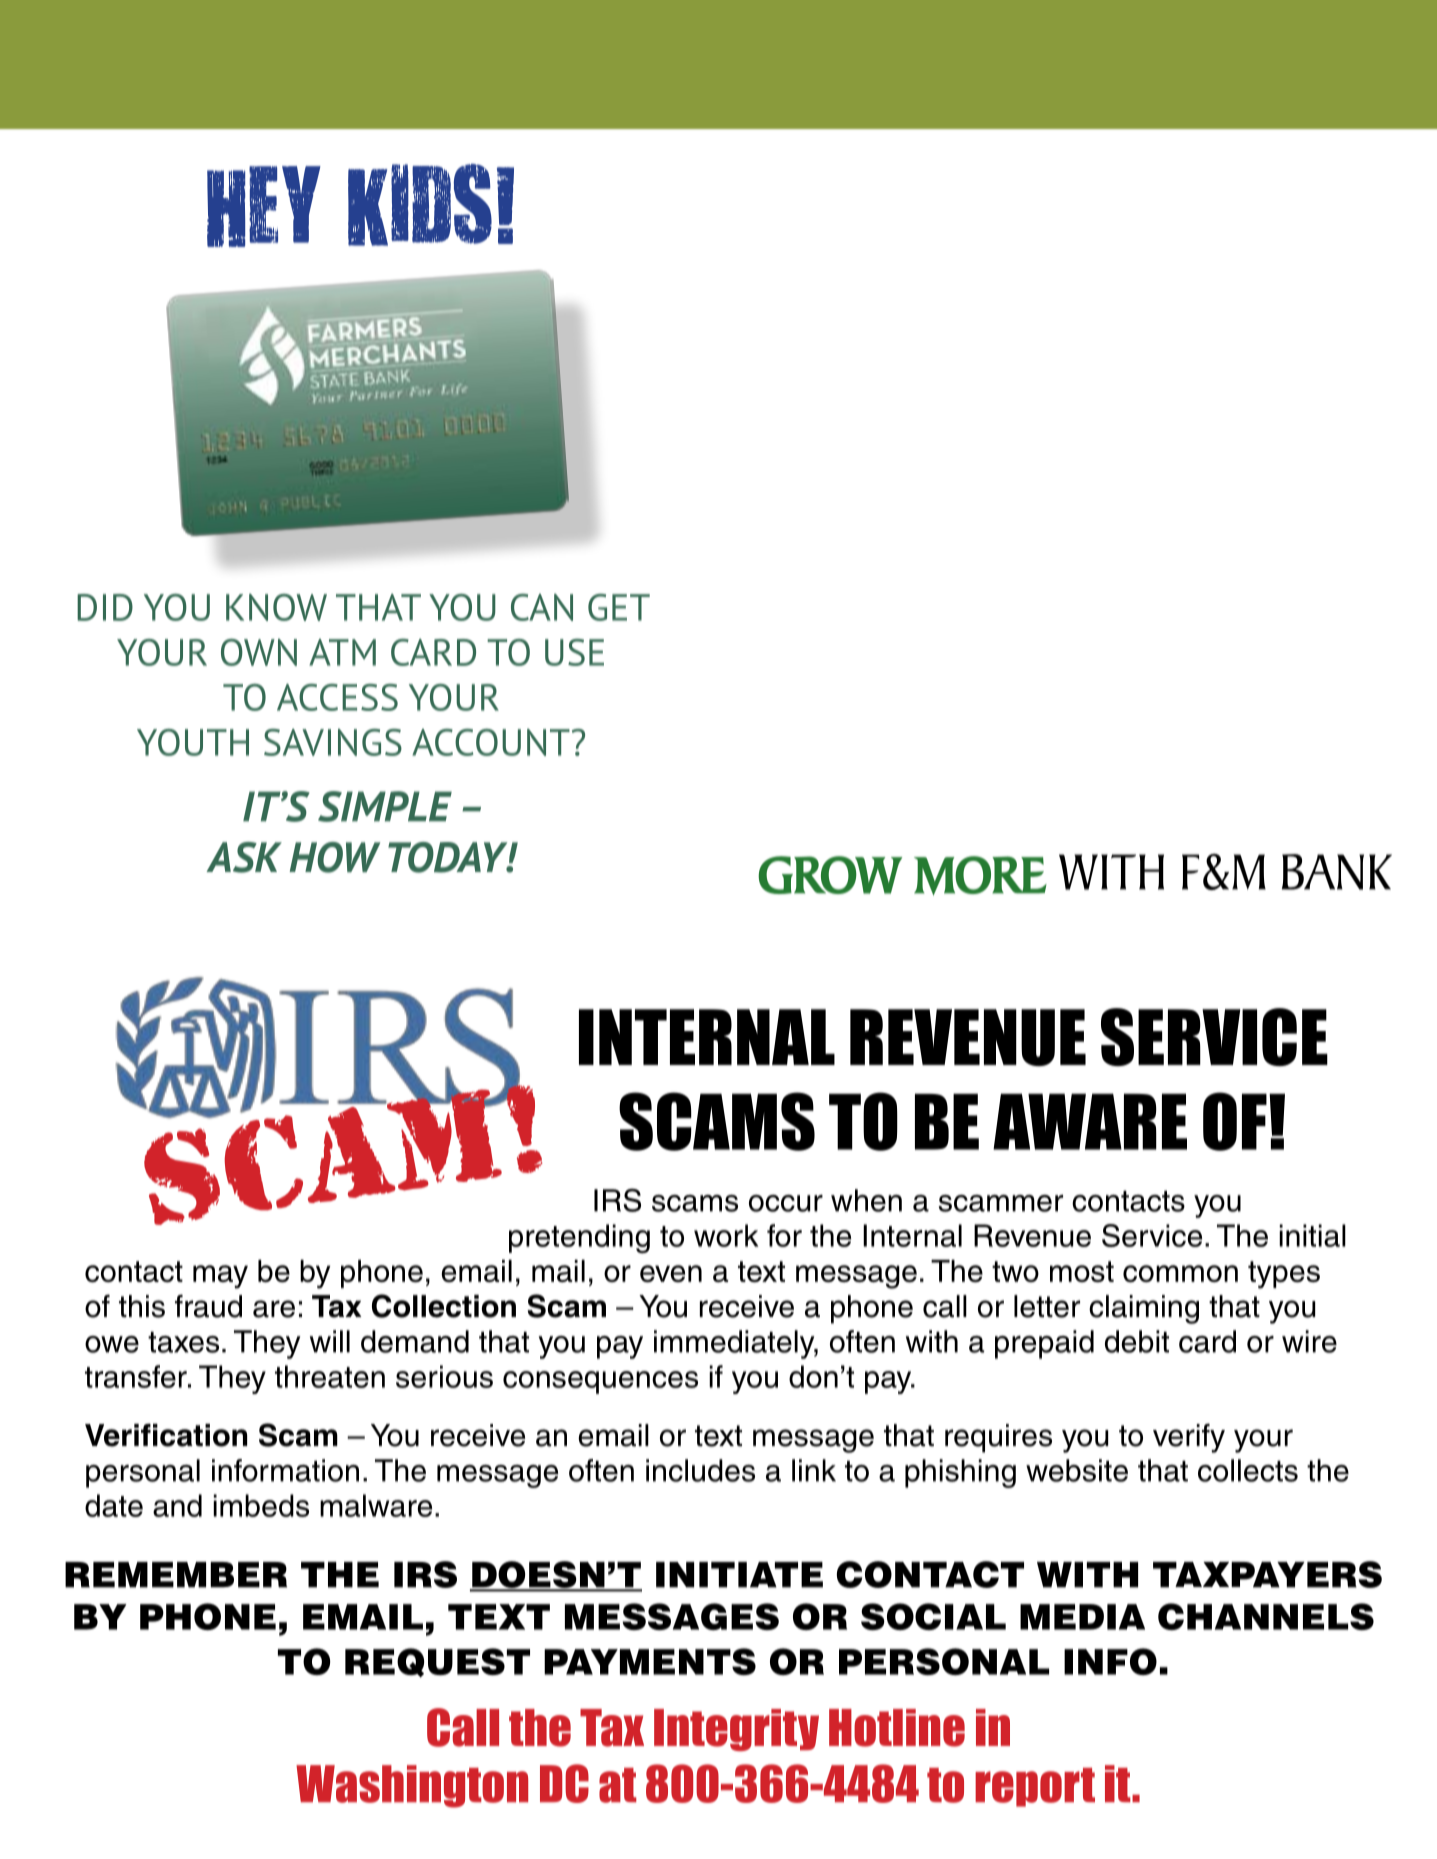 The height and width of the page is (1859, 1437). Describe the element at coordinates (786, 1203) in the page. I see `occur` at that location.
